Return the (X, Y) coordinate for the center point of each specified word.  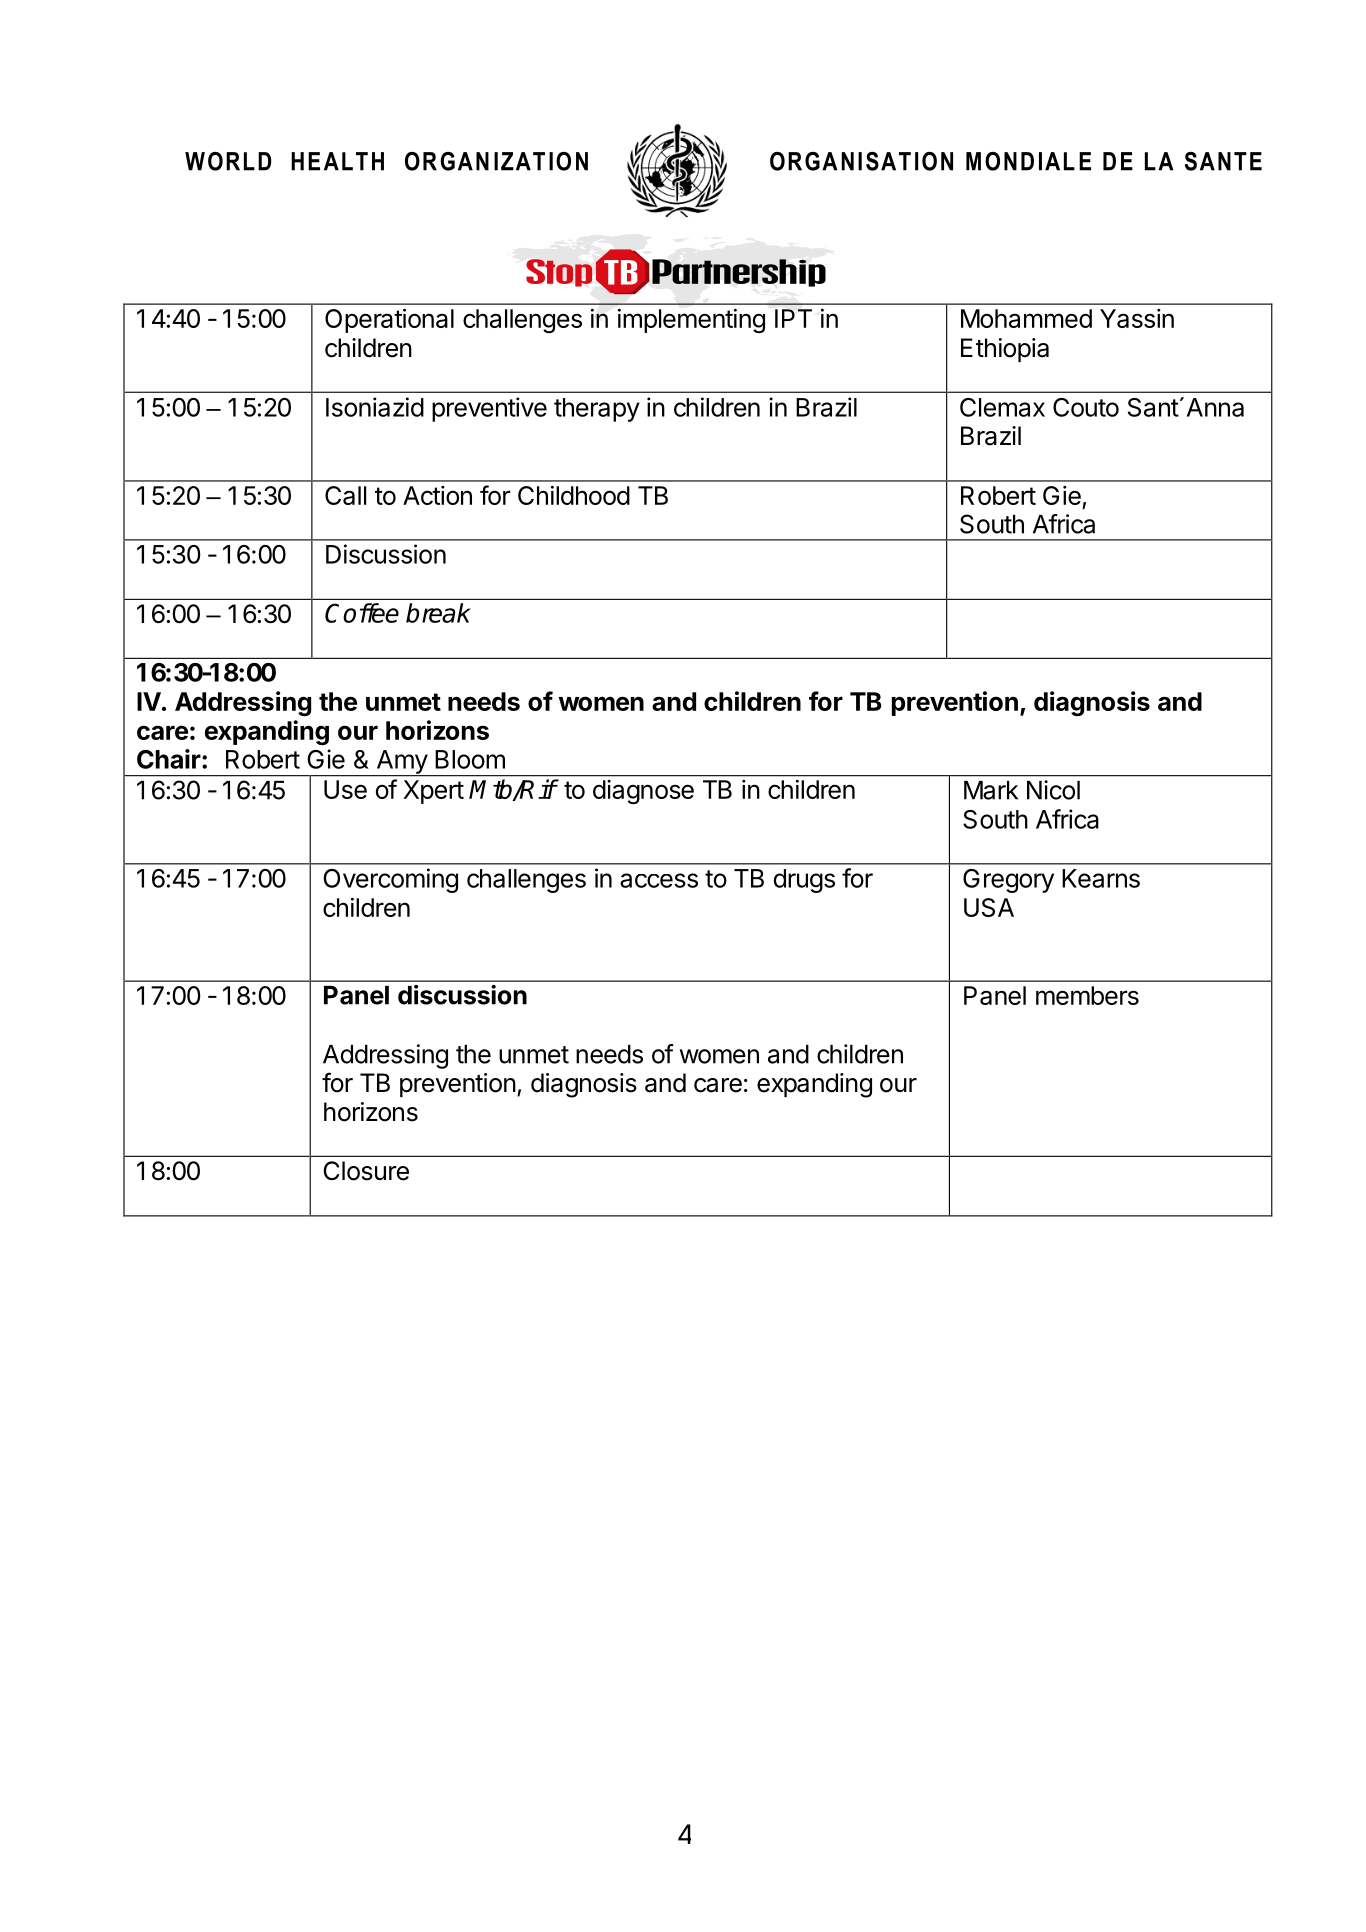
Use (345, 789)
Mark (991, 790)
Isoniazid (375, 407)
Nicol (1053, 790)
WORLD (228, 161)
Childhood (574, 495)
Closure (366, 1171)
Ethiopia (1005, 350)
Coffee (362, 613)
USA (989, 907)
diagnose (643, 792)
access (659, 880)
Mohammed (1026, 318)
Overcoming (390, 880)
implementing (691, 321)
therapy (597, 410)
